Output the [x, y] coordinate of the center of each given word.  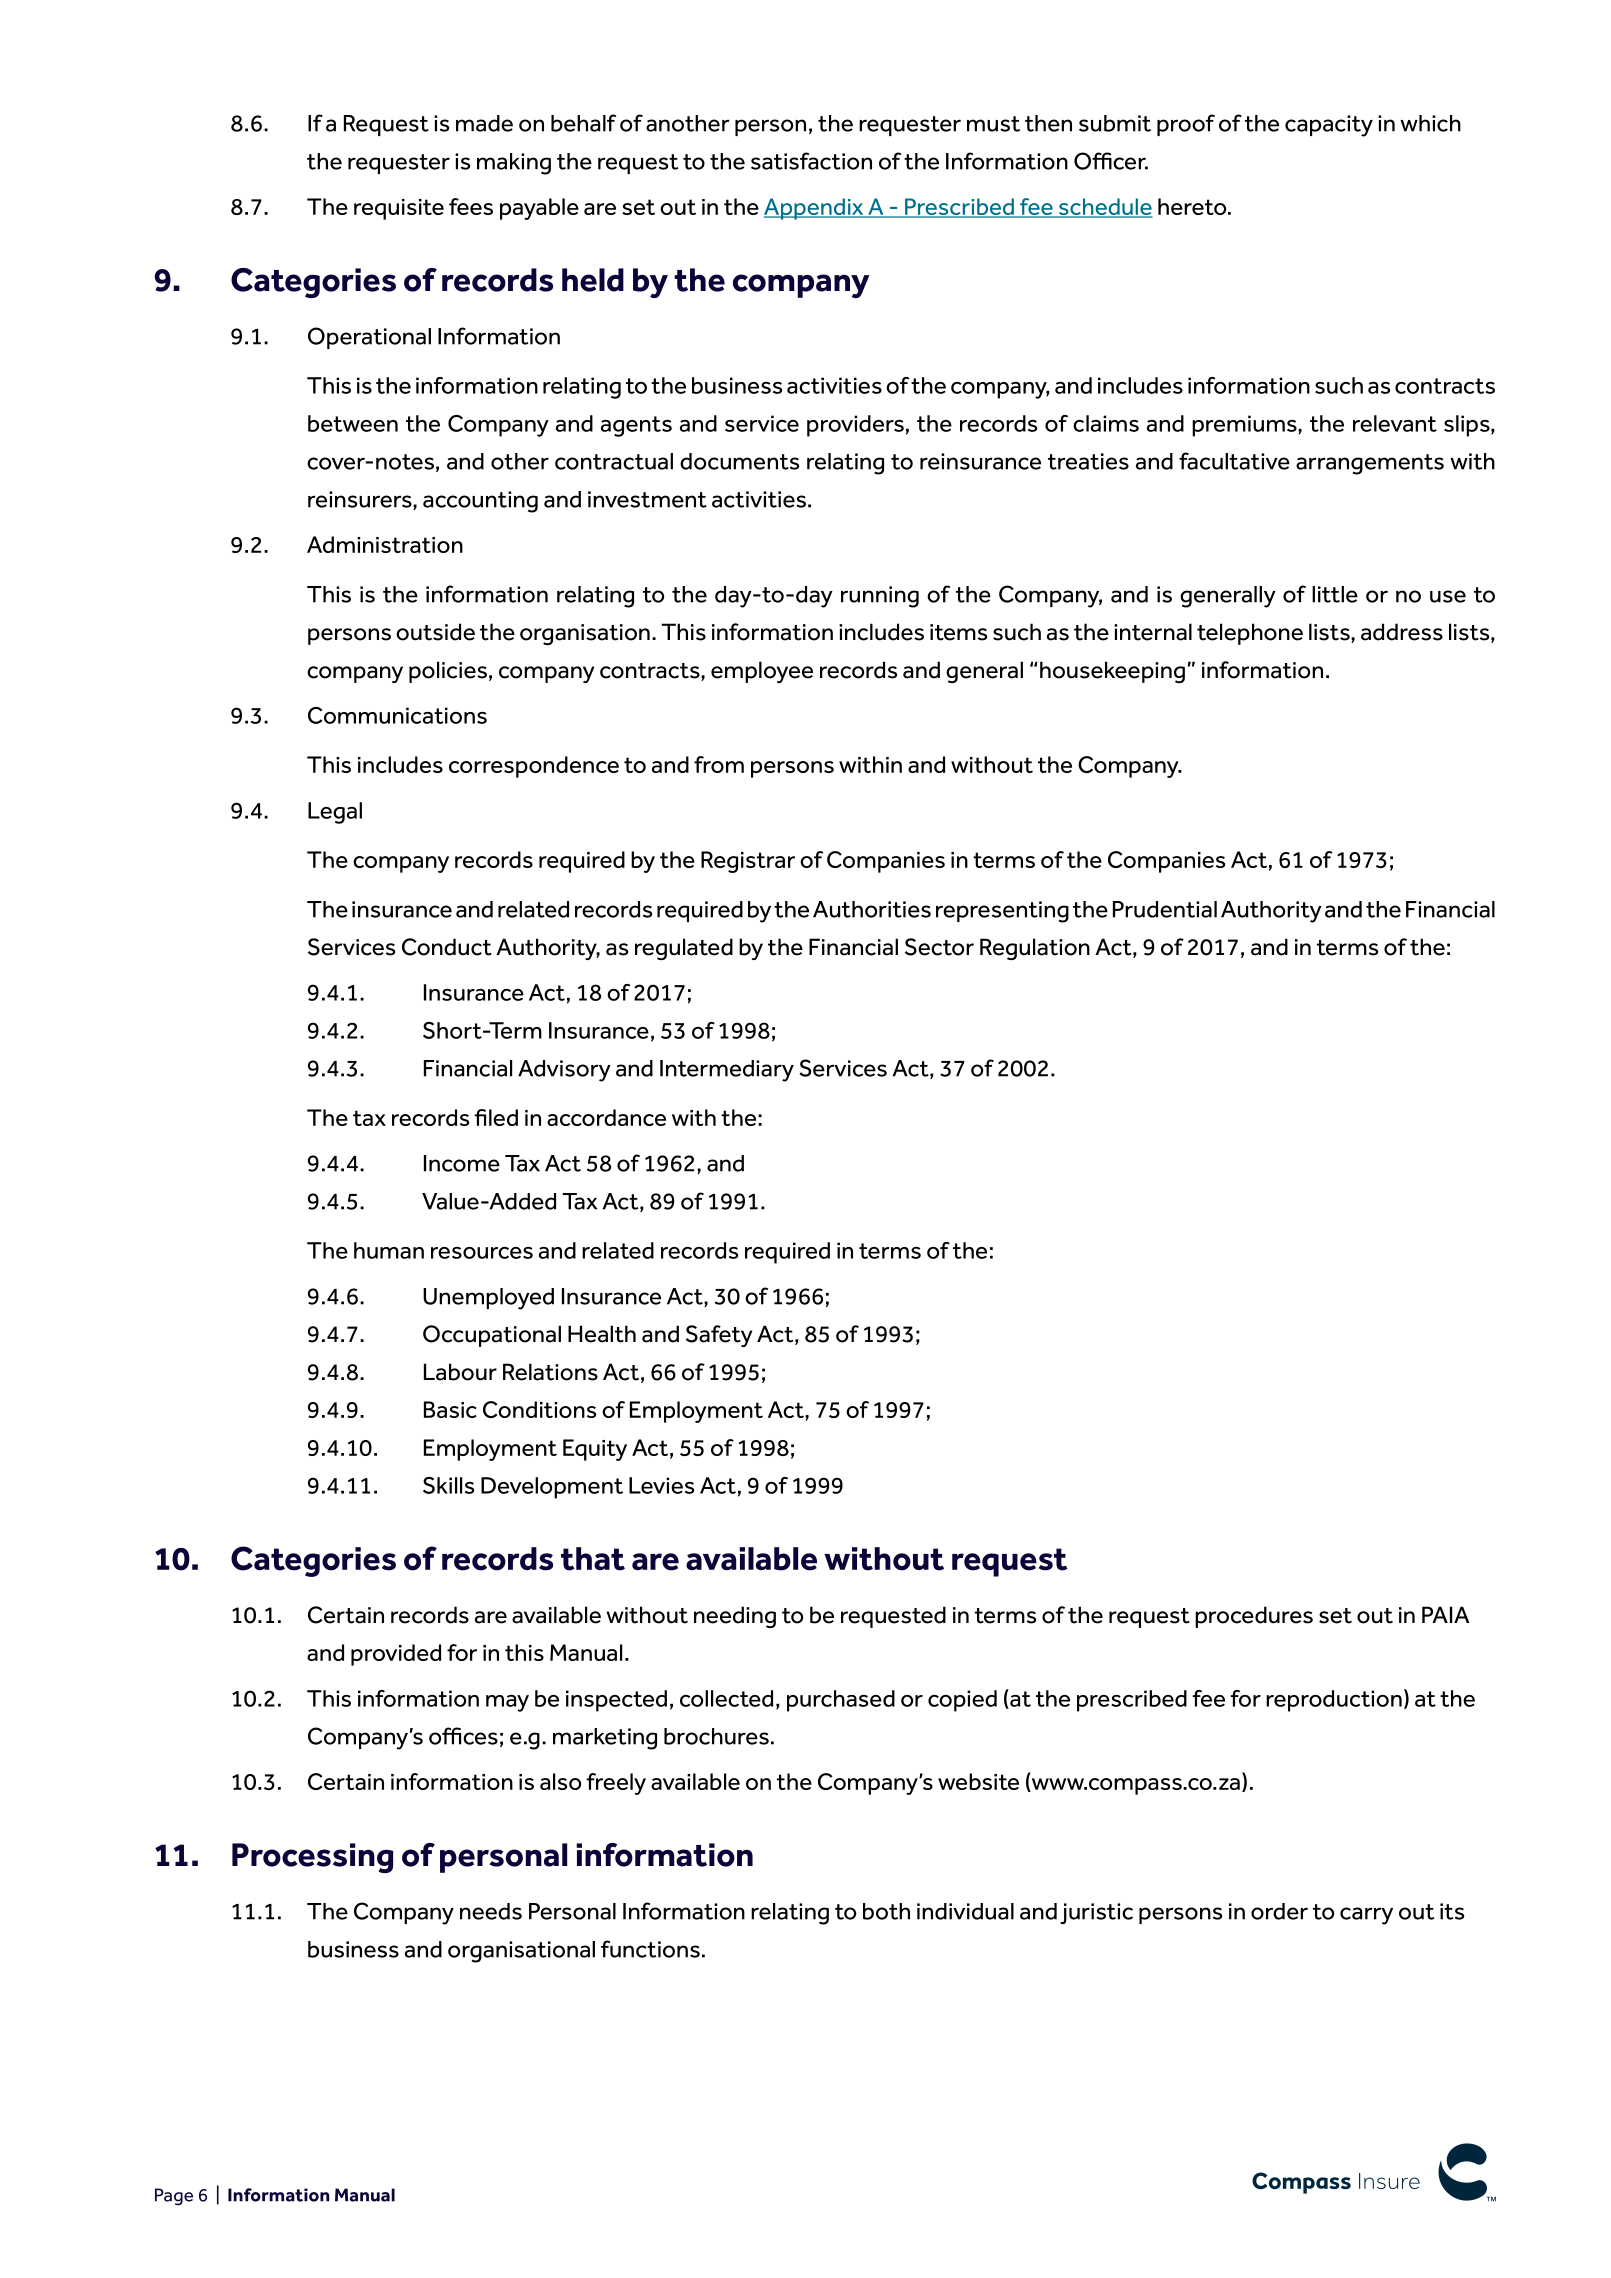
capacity [1329, 126]
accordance [606, 1117]
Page [174, 2197]
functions [650, 1949]
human [389, 1250]
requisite [399, 209]
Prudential [1165, 909]
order [1279, 1911]
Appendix [815, 209]
